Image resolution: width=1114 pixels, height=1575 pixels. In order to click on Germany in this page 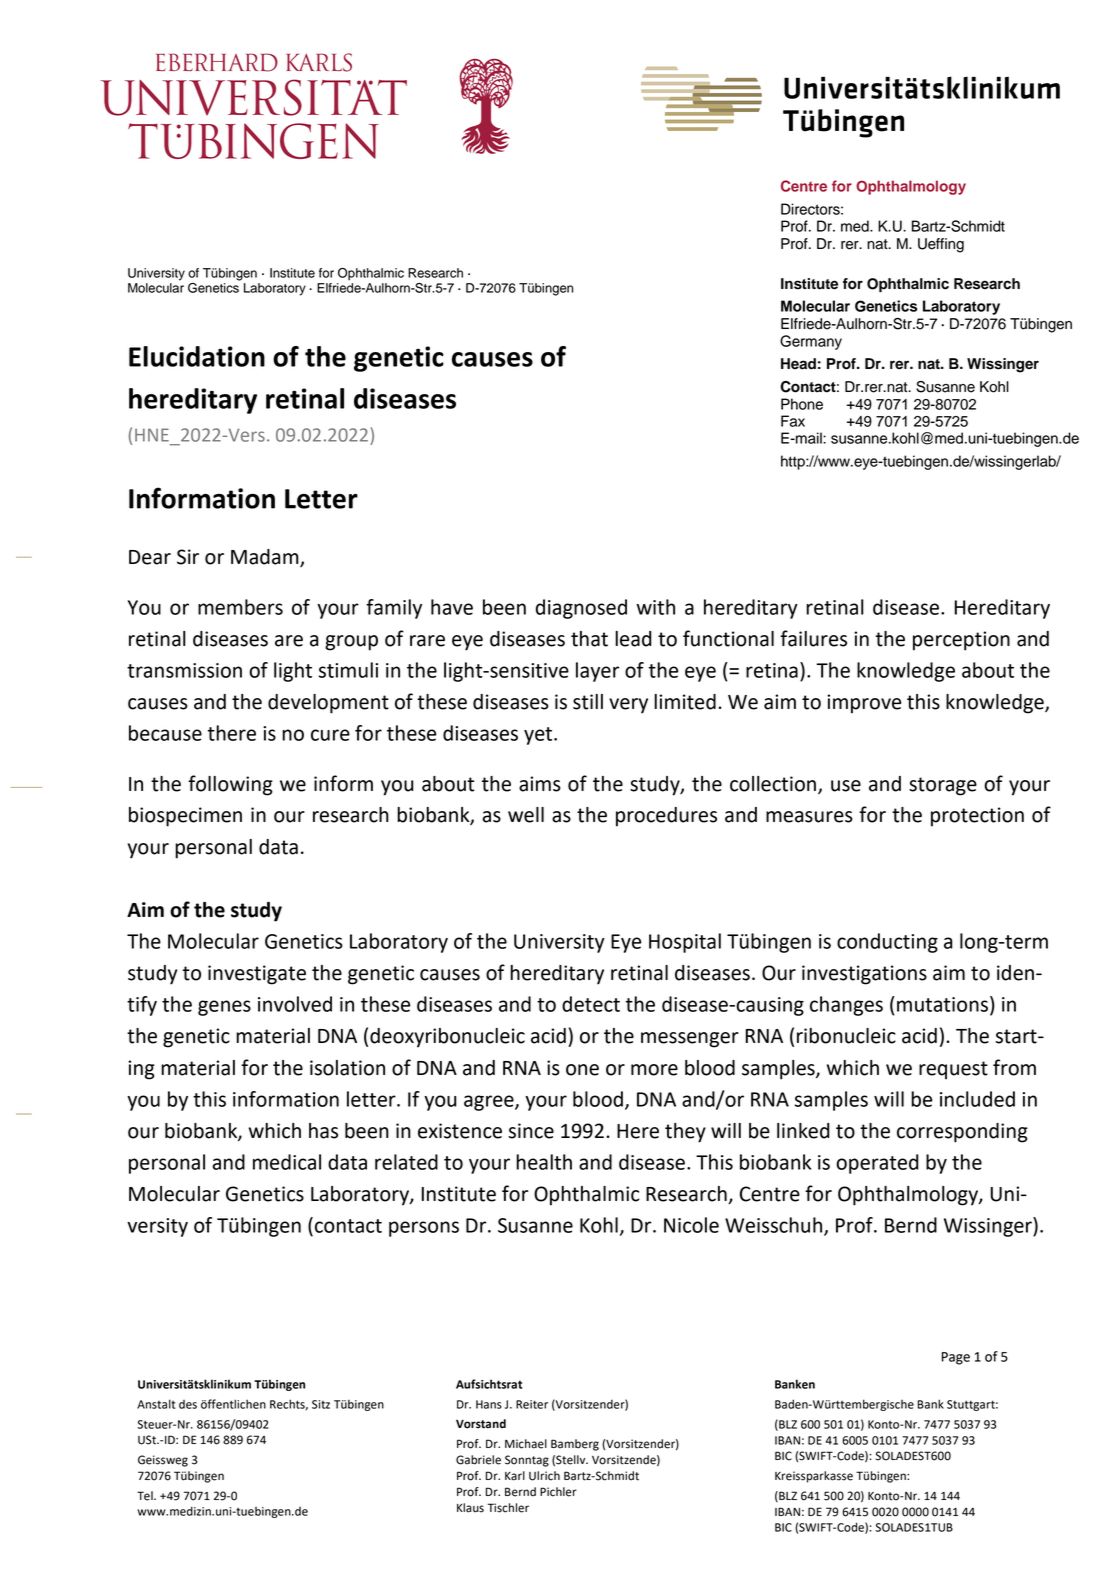, I will do `click(811, 342)`.
